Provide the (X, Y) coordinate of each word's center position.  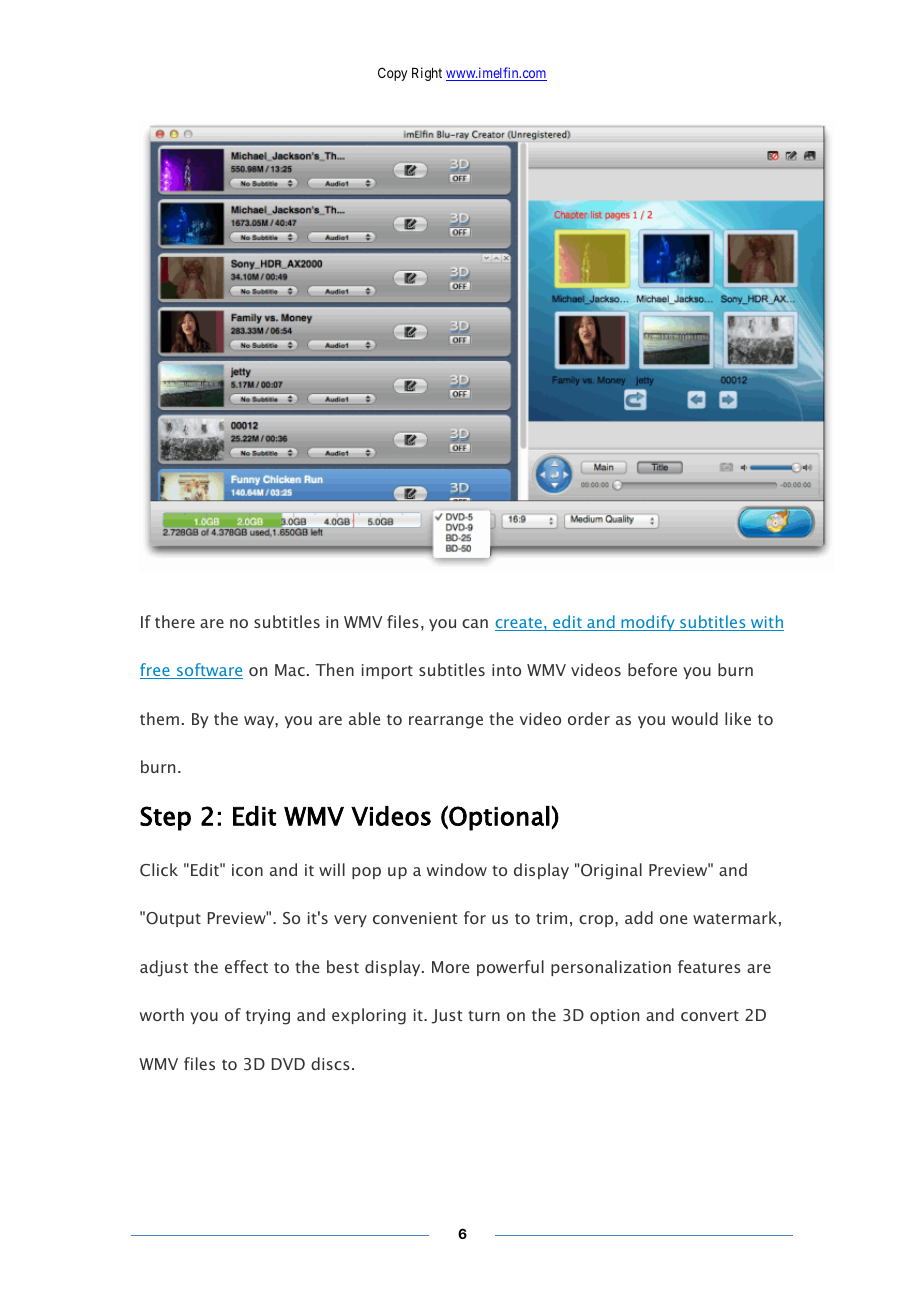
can (475, 623)
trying (268, 1017)
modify (648, 623)
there (175, 621)
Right (427, 74)
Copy (392, 74)
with (766, 623)
